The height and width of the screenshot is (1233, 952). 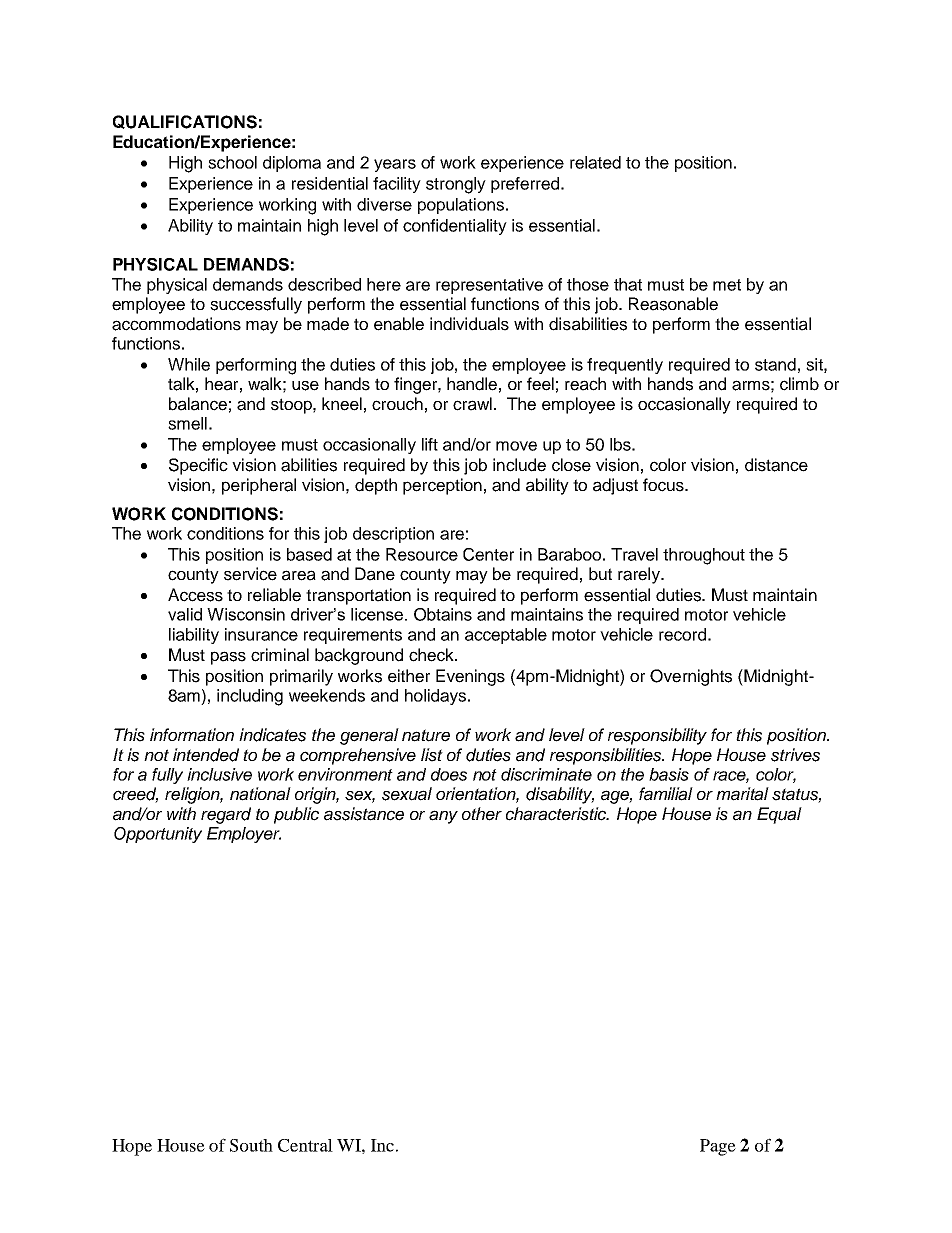 I want to click on South, so click(x=251, y=1145).
